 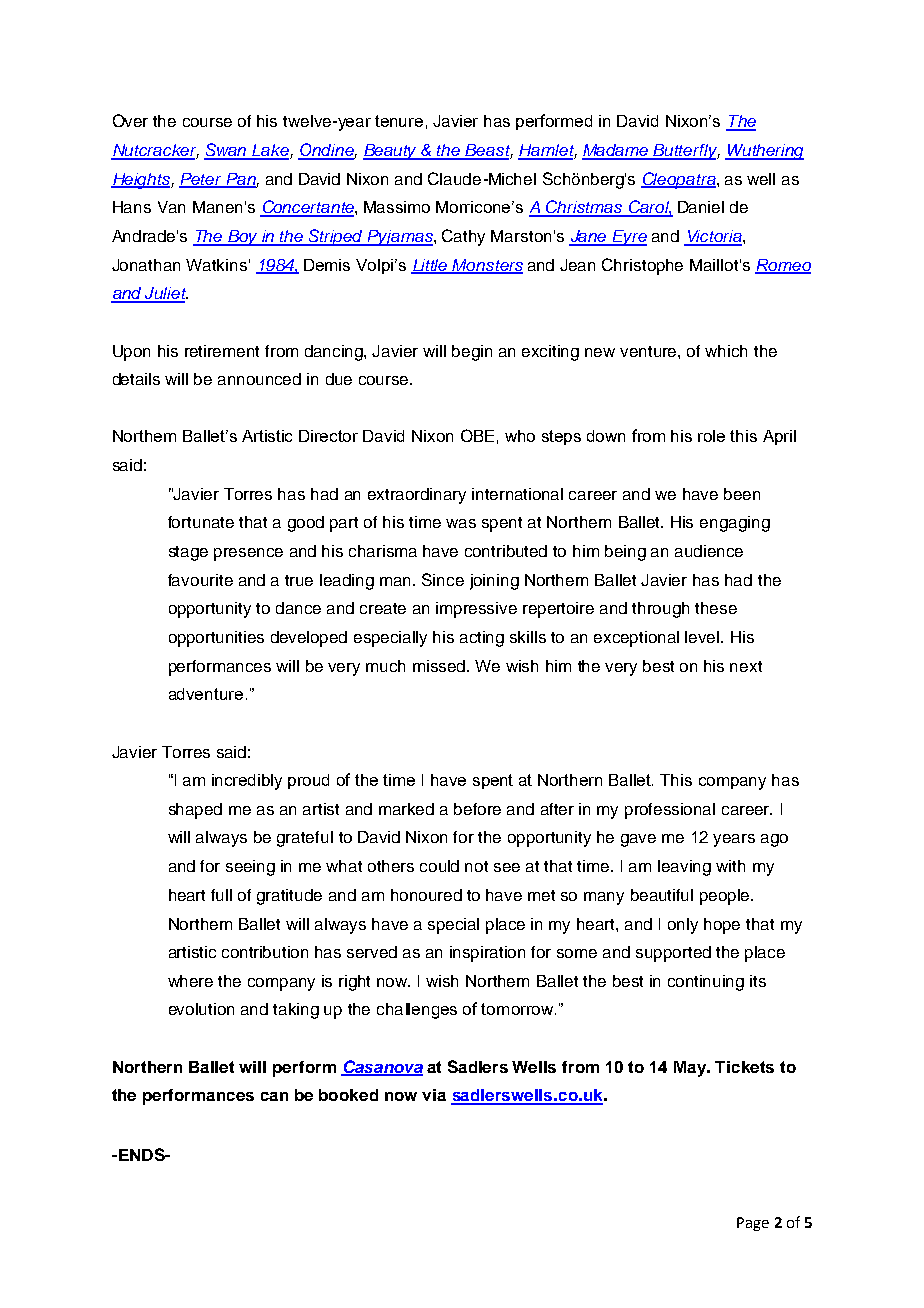 What do you see at coordinates (488, 151) in the screenshot?
I see `Beast` at bounding box center [488, 151].
